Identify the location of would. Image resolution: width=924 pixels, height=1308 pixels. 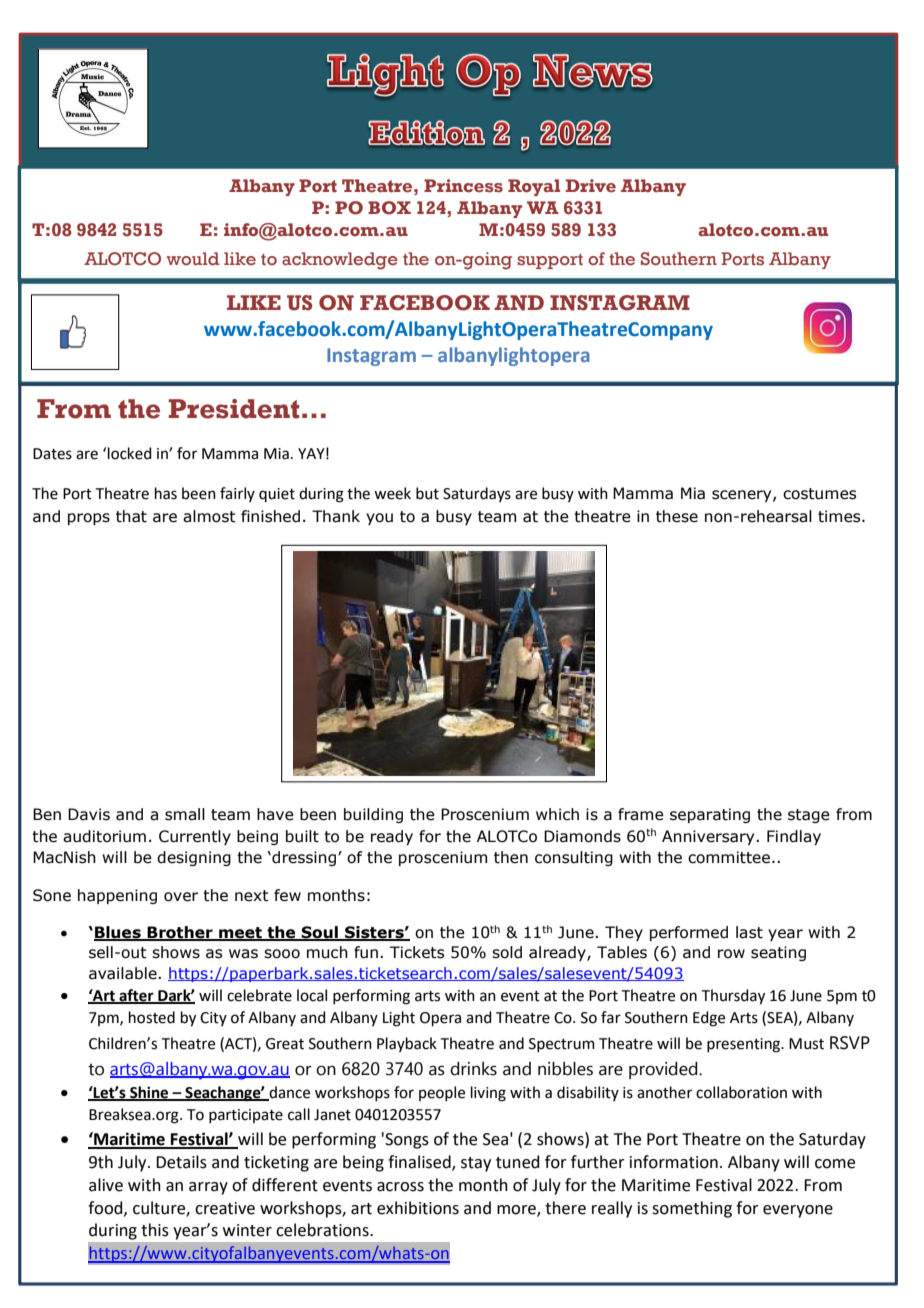
(193, 259).
